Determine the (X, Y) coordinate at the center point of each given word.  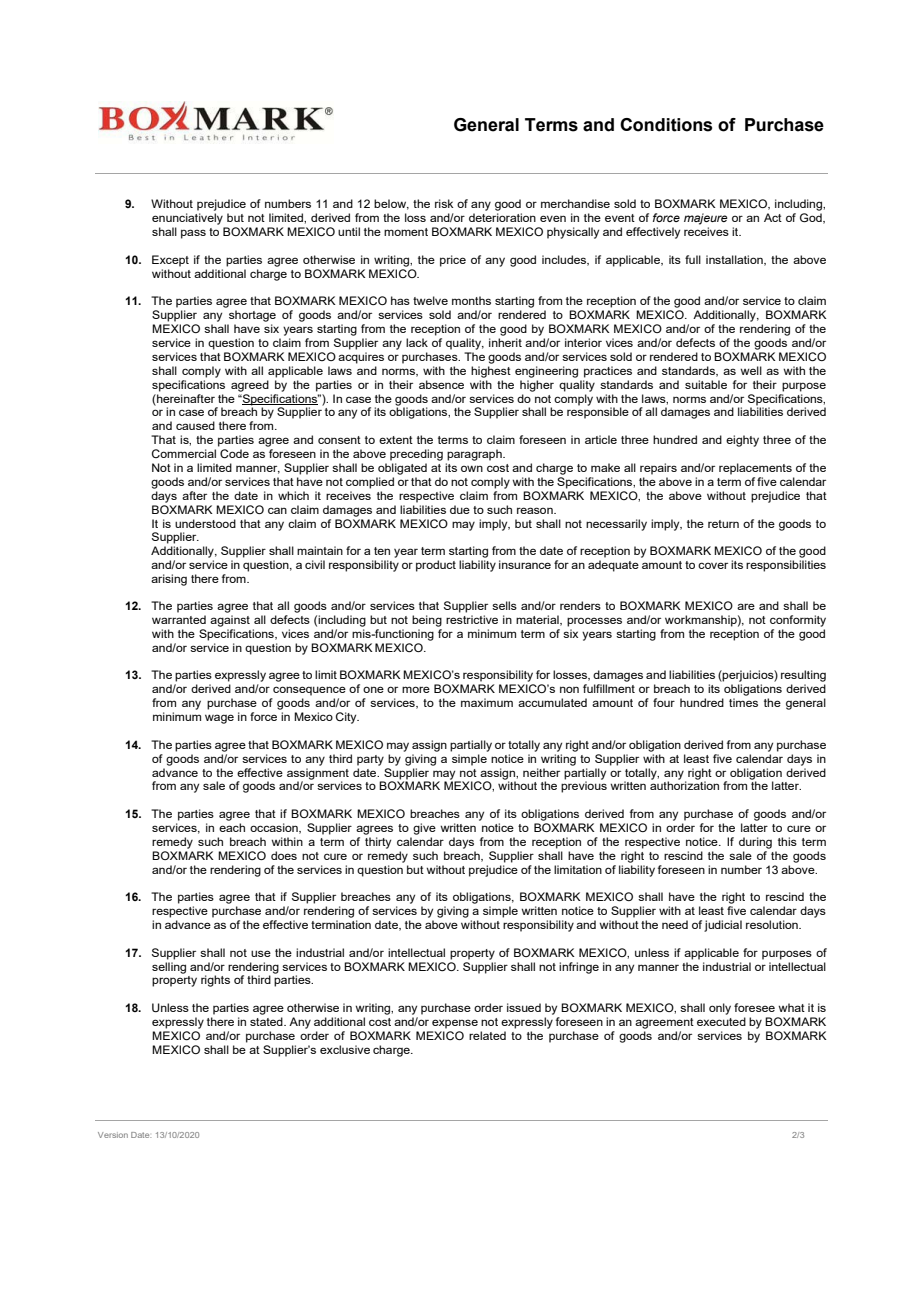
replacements (755, 469)
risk (444, 203)
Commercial (184, 453)
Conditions (666, 125)
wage (219, 719)
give (424, 829)
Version (113, 1135)
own (472, 468)
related (487, 1035)
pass (193, 234)
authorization (684, 785)
